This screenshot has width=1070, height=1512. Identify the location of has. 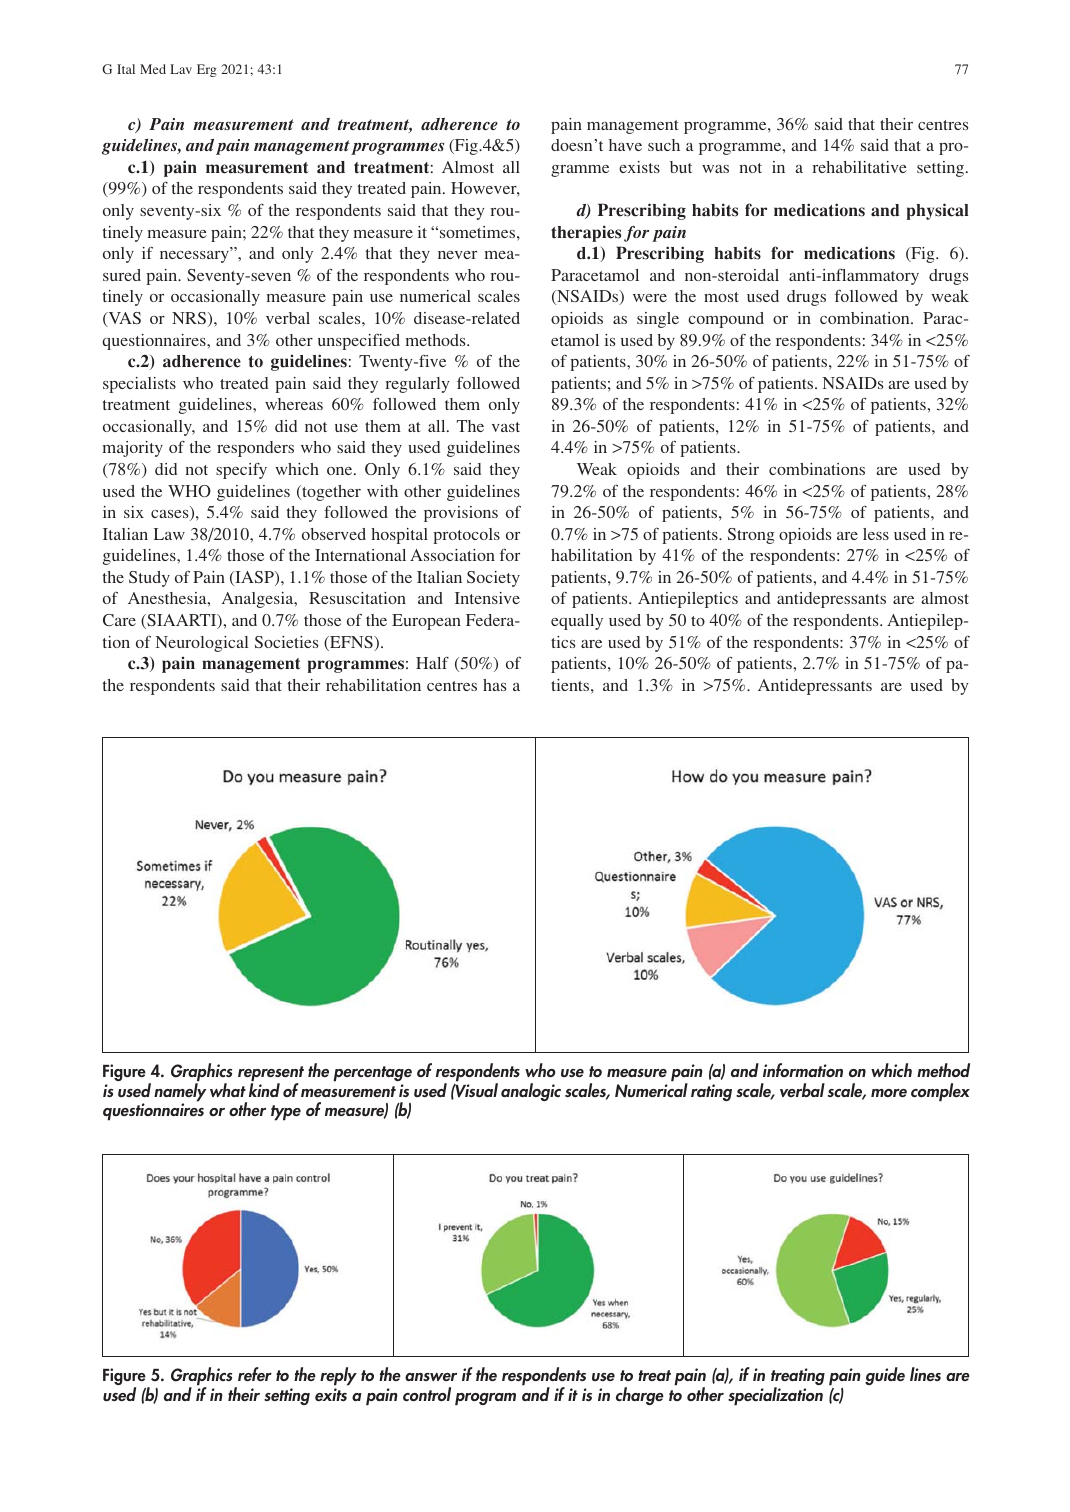
(494, 685).
